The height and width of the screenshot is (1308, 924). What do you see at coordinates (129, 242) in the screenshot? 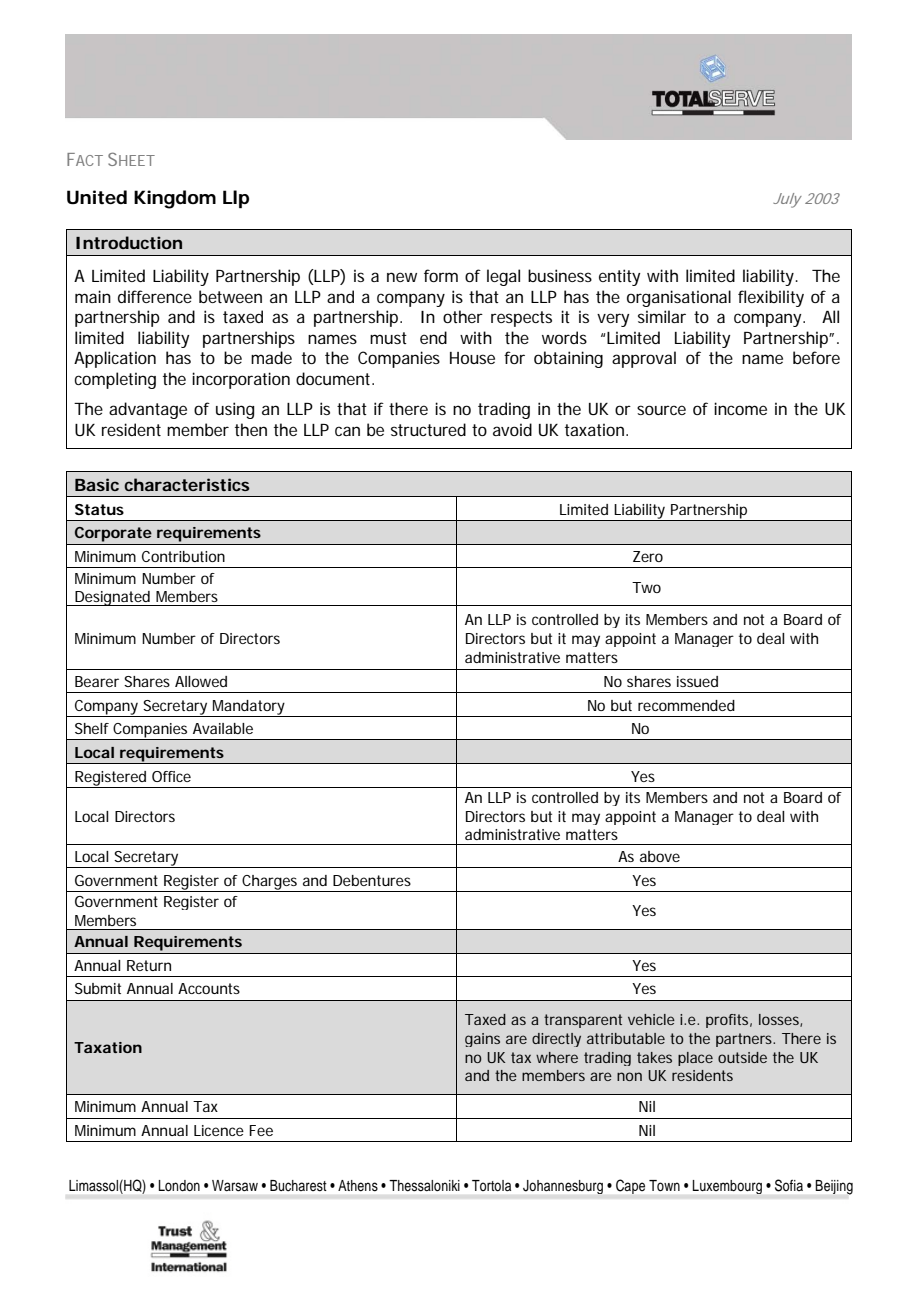
I see `Introduction` at bounding box center [129, 242].
